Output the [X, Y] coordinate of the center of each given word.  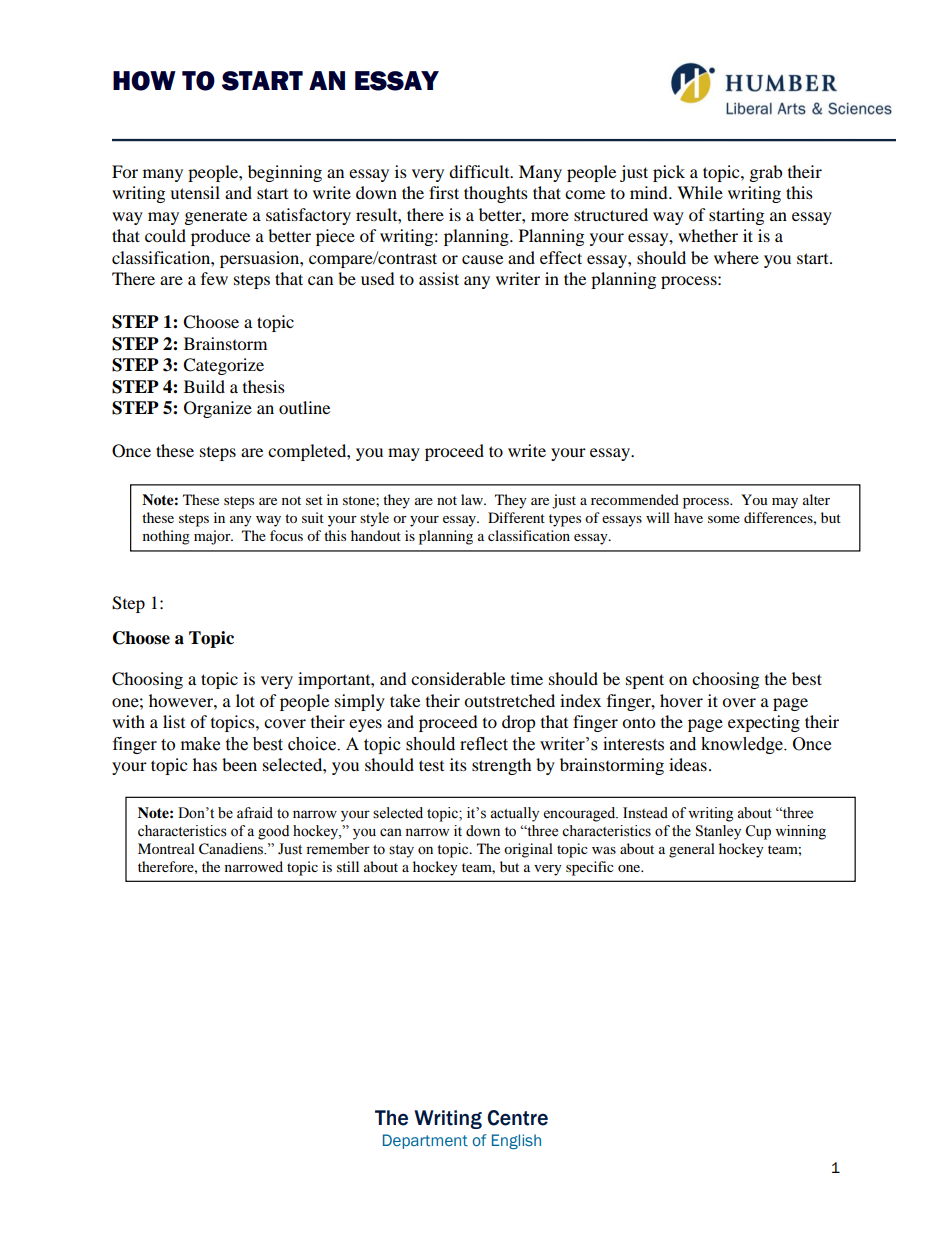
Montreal [166, 848]
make [200, 744]
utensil [195, 192]
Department [425, 1141]
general [692, 850]
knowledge [743, 745]
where [736, 257]
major [213, 537]
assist [439, 278]
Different [516, 517]
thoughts [496, 194]
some [724, 519]
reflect [484, 744]
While [700, 192]
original [528, 850]
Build [204, 386]
